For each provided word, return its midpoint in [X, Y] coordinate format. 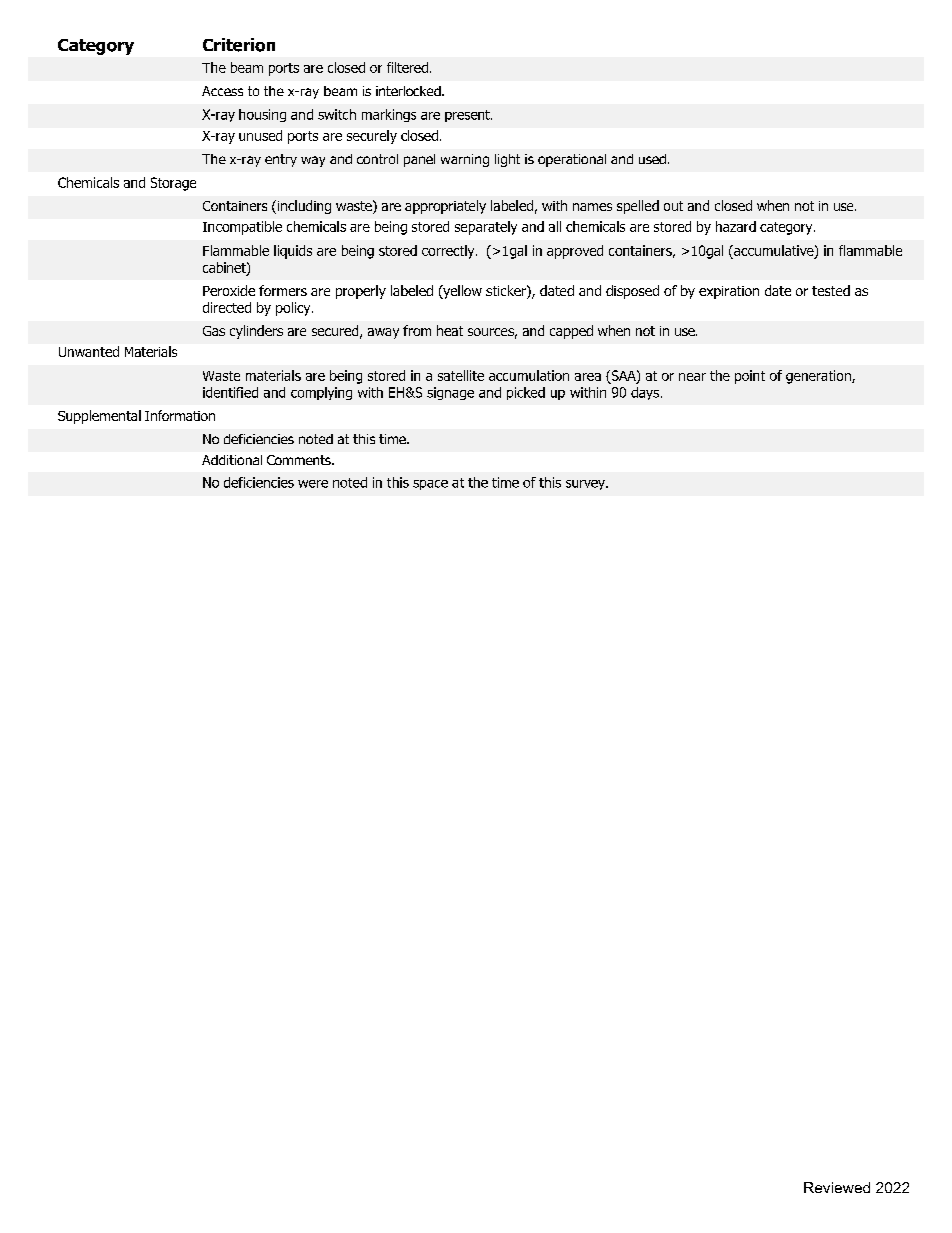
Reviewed [837, 1187]
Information [180, 415]
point [750, 377]
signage [450, 393]
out [673, 206]
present [468, 116]
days [645, 393]
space [430, 485]
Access [222, 91]
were [313, 484]
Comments [300, 460]
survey [586, 485]
